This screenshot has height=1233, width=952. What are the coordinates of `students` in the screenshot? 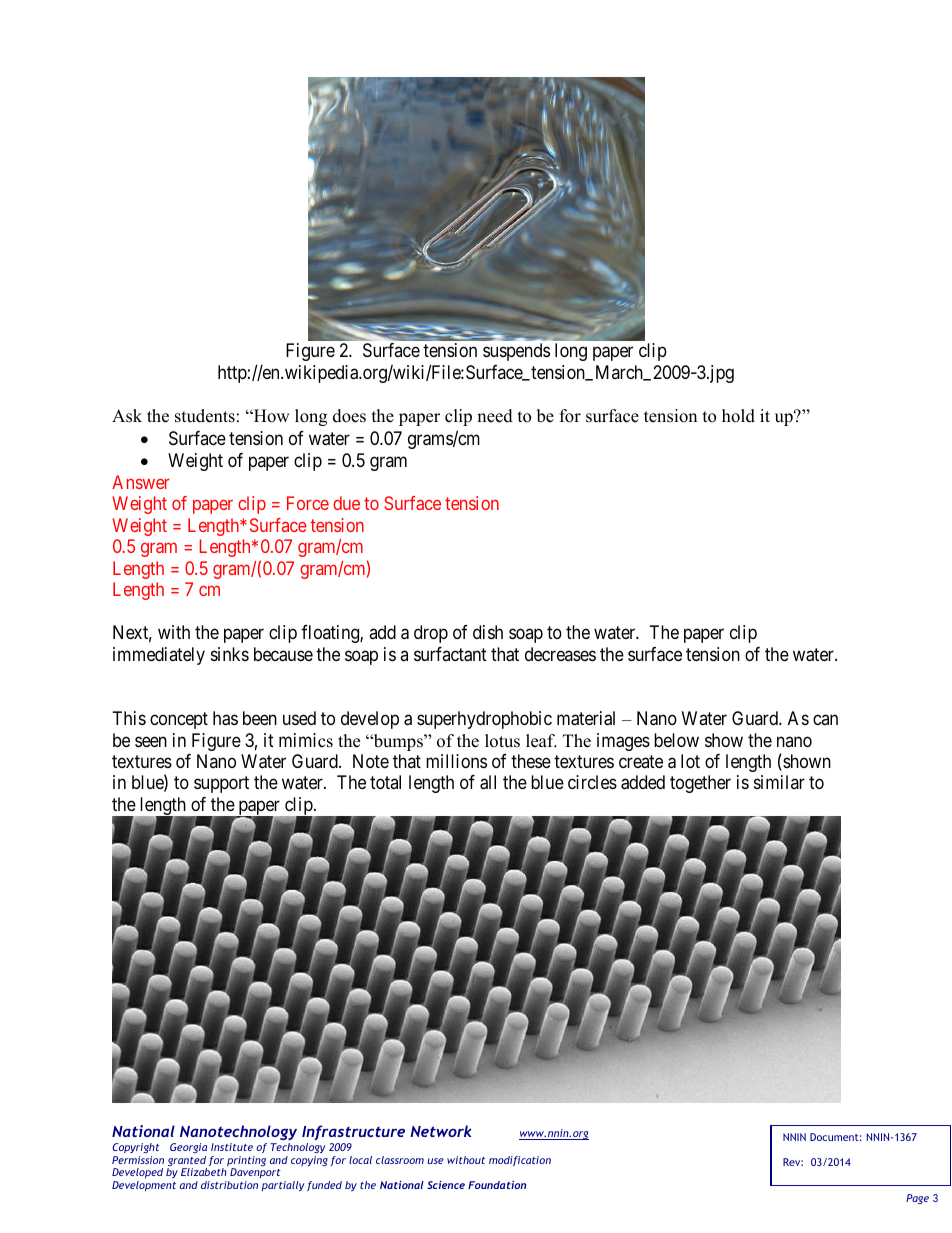 It's located at (205, 416).
